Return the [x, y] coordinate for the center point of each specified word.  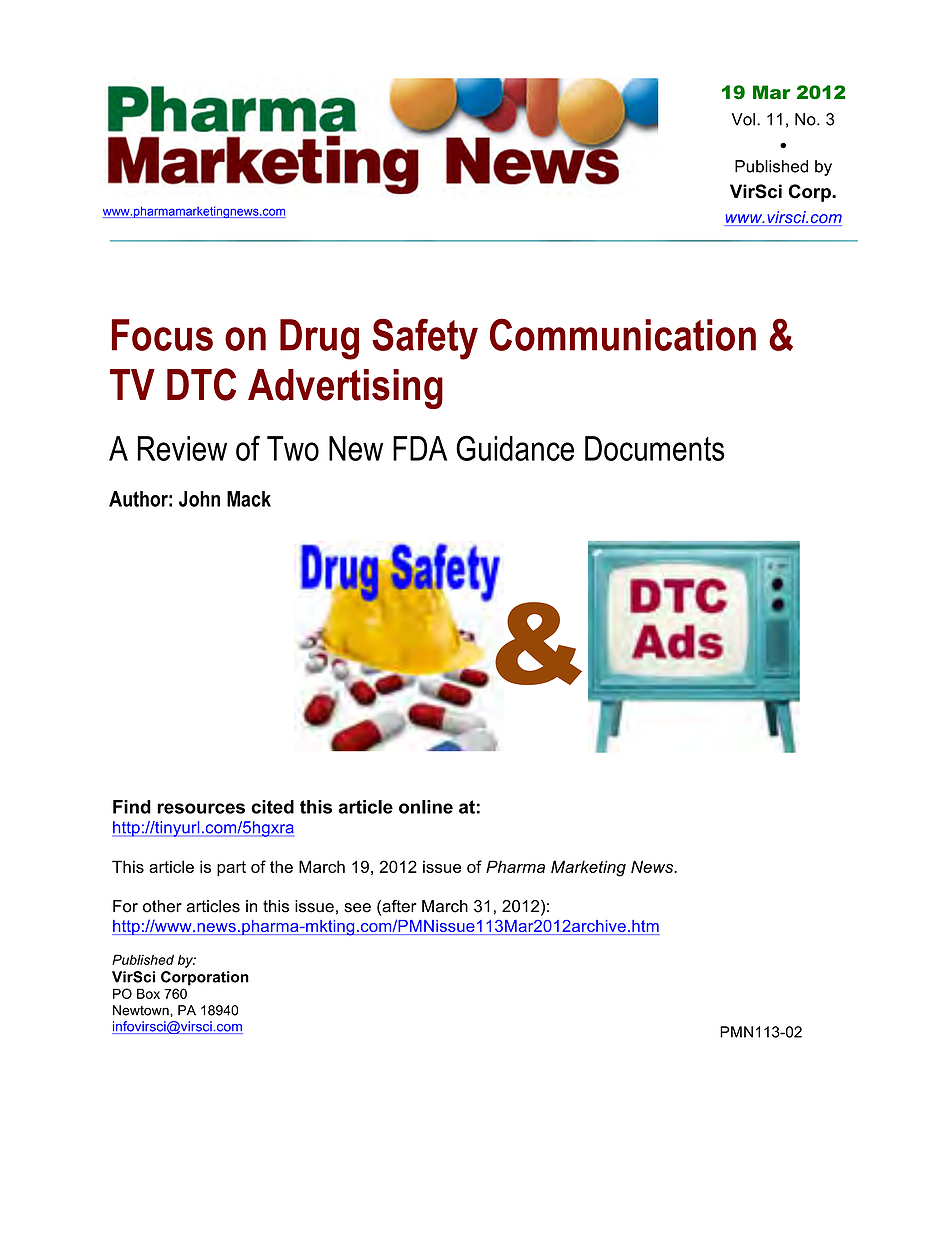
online [426, 807]
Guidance [515, 448]
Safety [425, 339]
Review [182, 448]
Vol [743, 119]
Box [148, 993]
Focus [162, 335]
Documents [654, 448]
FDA [420, 448]
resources [201, 808]
